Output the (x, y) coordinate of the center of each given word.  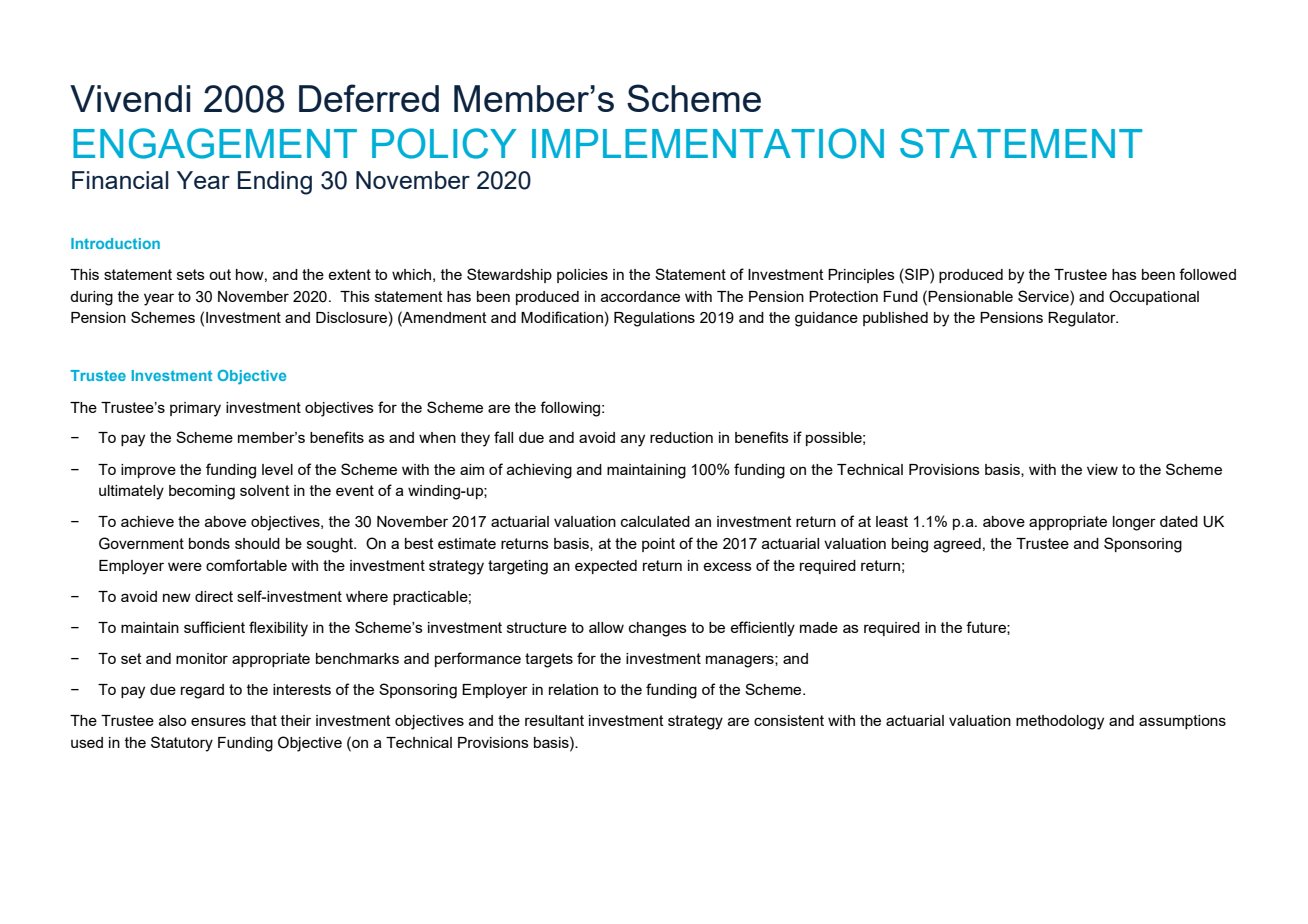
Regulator (1083, 319)
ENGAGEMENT (215, 143)
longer (1134, 523)
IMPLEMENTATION (708, 143)
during (91, 298)
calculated (655, 521)
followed (1207, 274)
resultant (554, 720)
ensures (218, 721)
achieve (147, 521)
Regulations (654, 319)
